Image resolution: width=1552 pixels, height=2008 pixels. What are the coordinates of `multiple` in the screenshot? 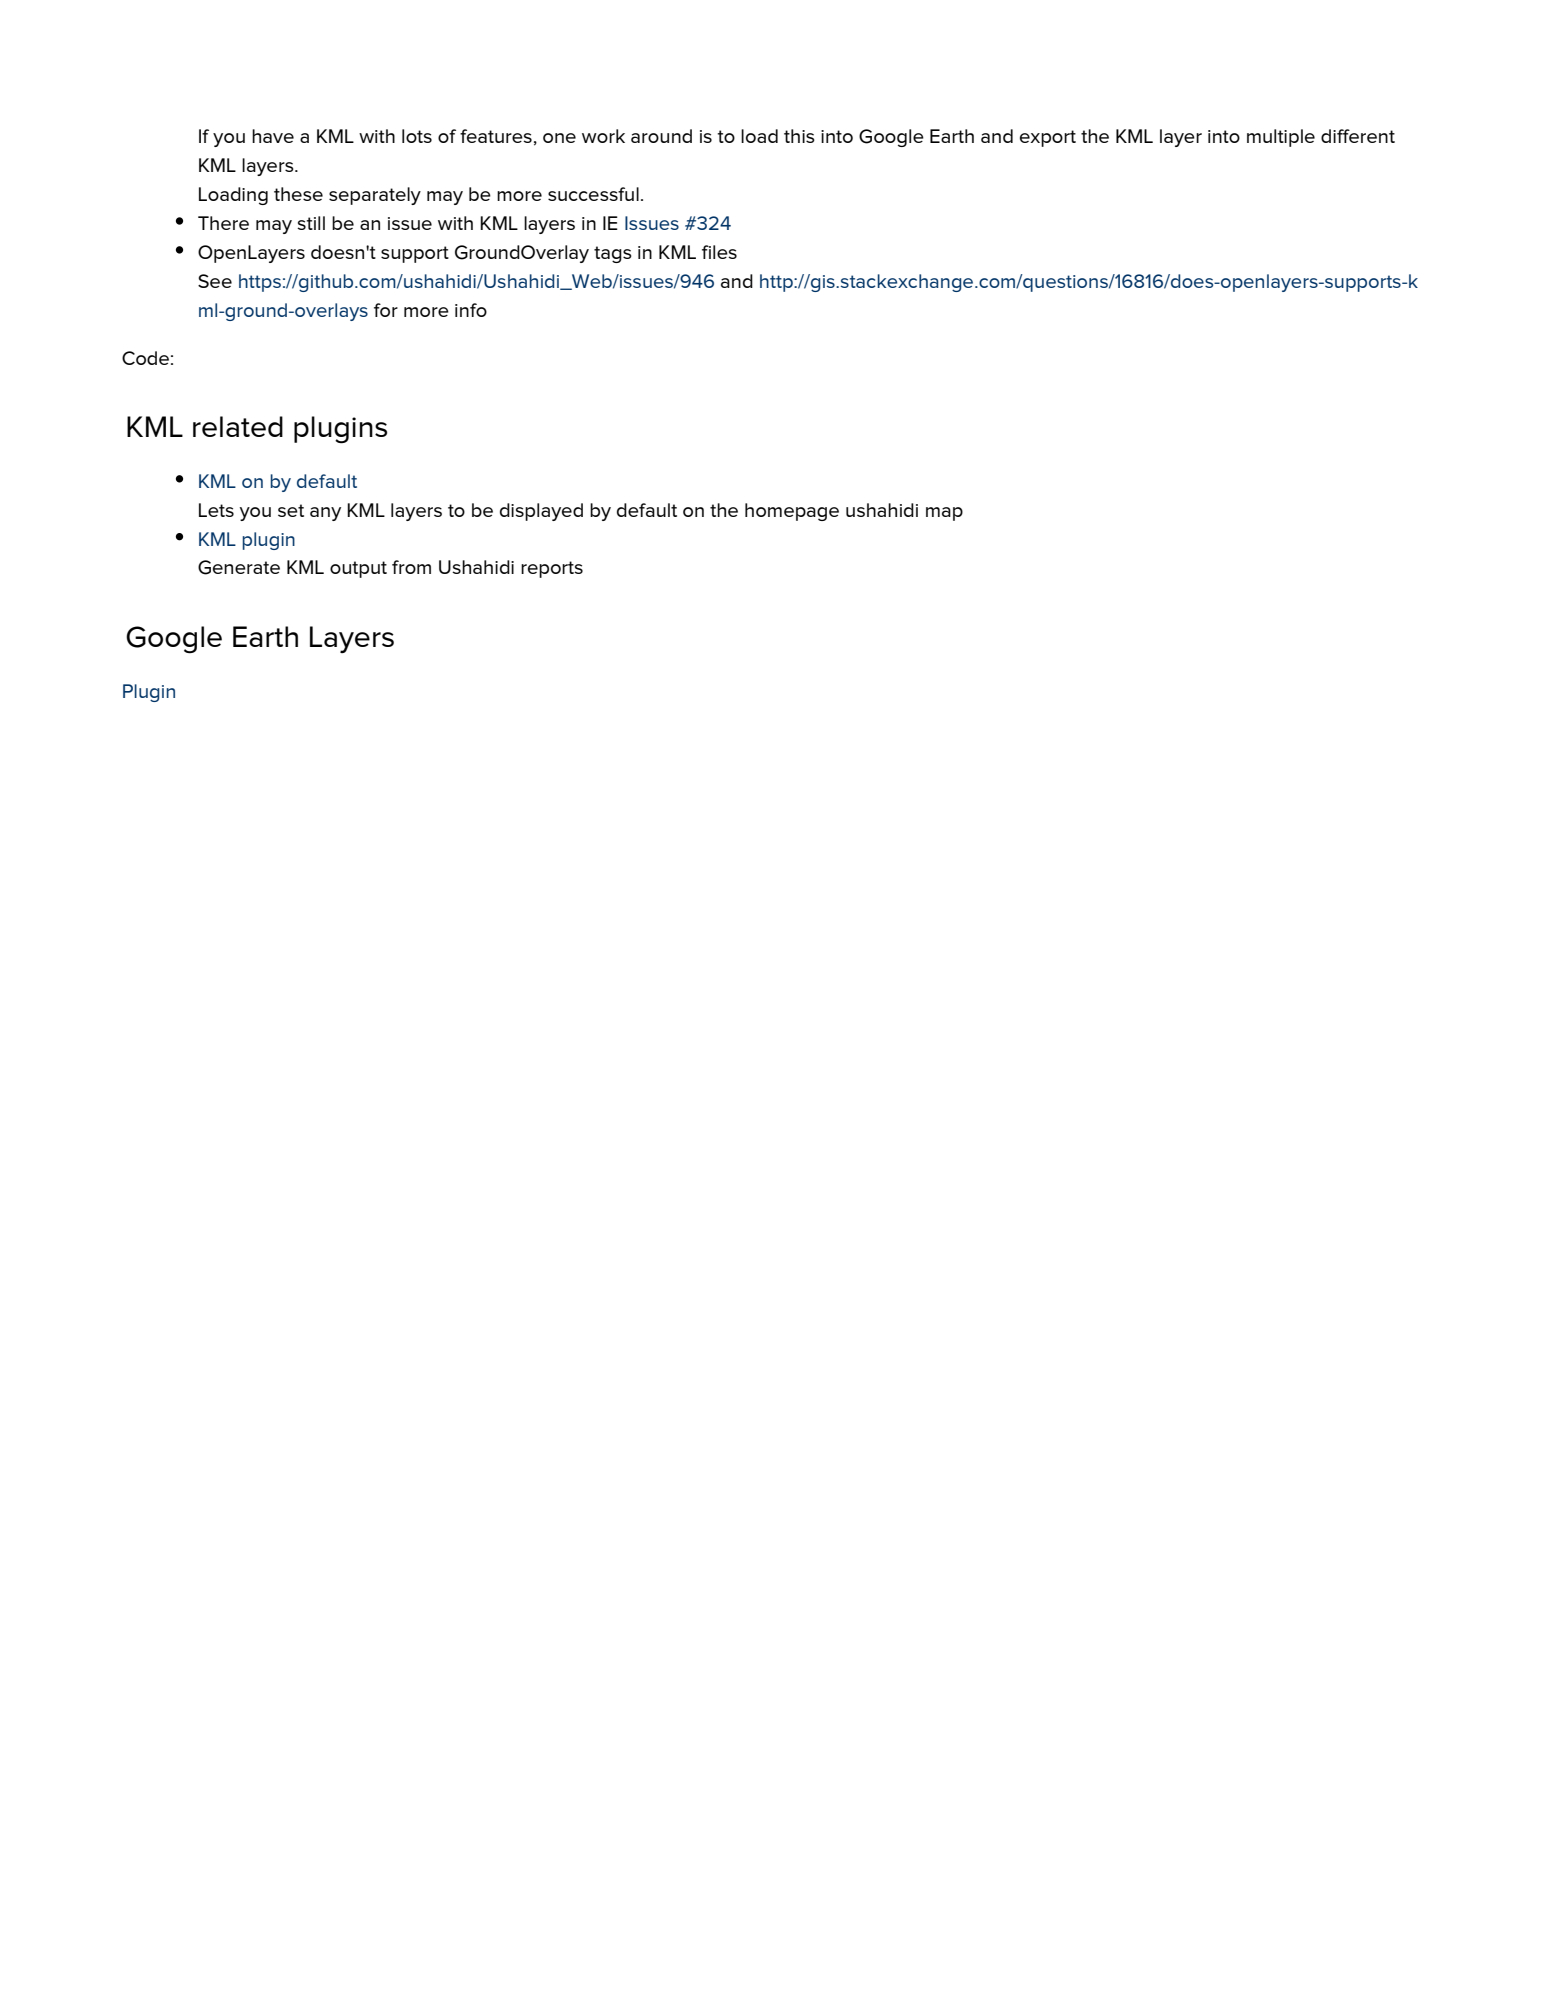 It's located at (1281, 138).
